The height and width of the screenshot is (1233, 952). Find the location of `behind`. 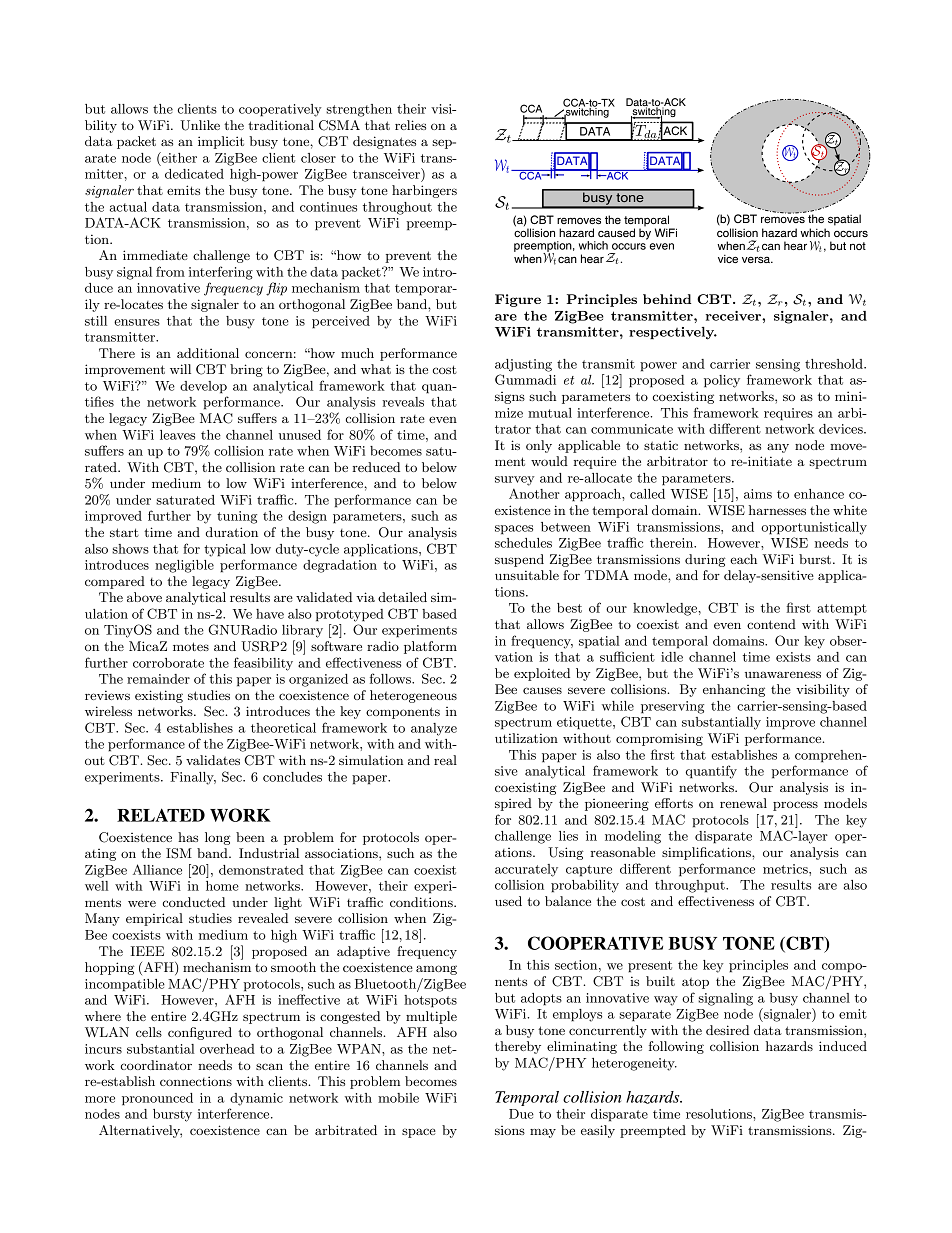

behind is located at coordinates (667, 299).
